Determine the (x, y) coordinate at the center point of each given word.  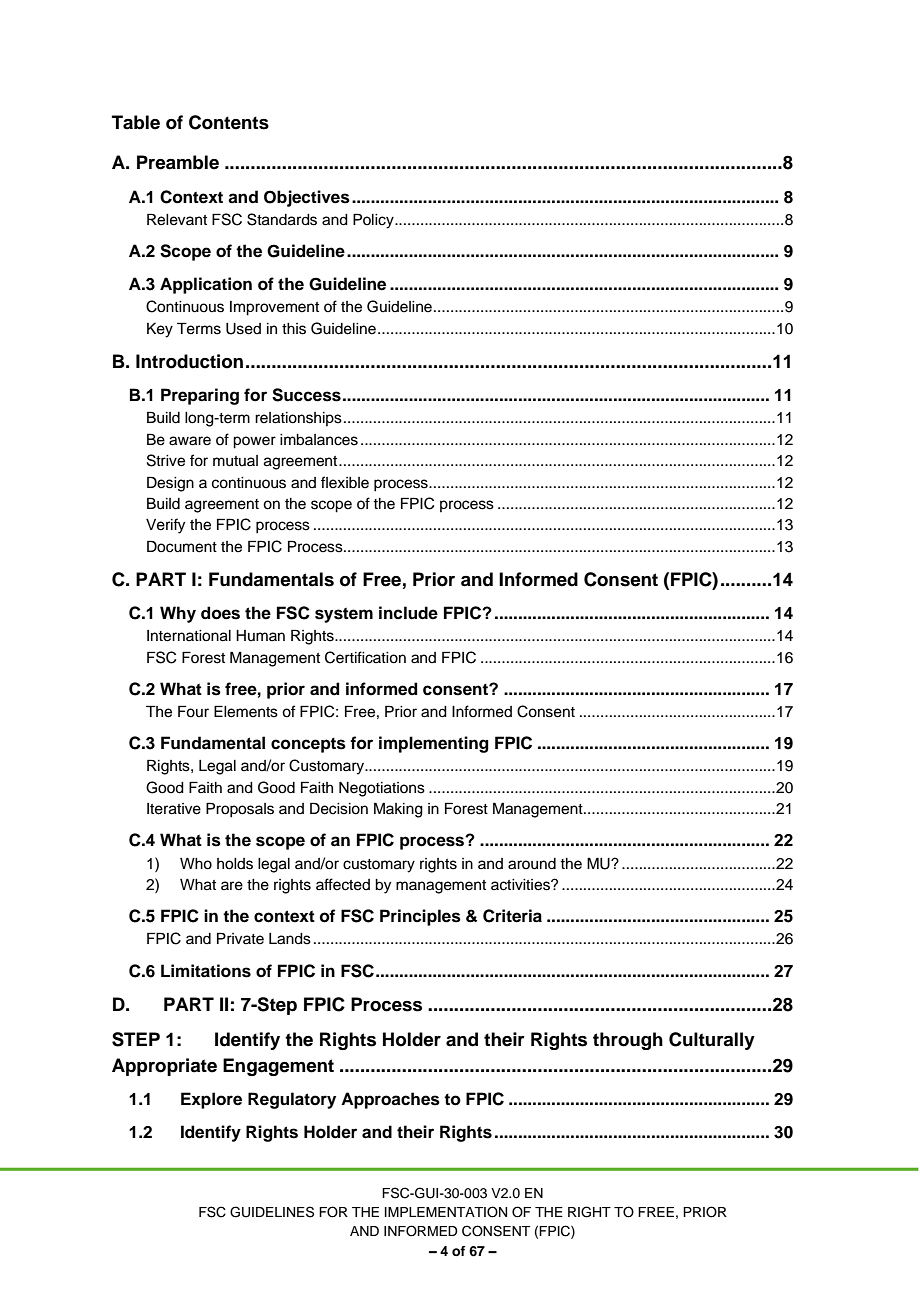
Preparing (200, 396)
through (628, 1041)
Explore (211, 1100)
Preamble (178, 162)
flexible (345, 482)
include (408, 613)
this (294, 329)
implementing (434, 744)
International (189, 636)
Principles (420, 917)
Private (240, 938)
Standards (282, 219)
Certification (365, 657)
